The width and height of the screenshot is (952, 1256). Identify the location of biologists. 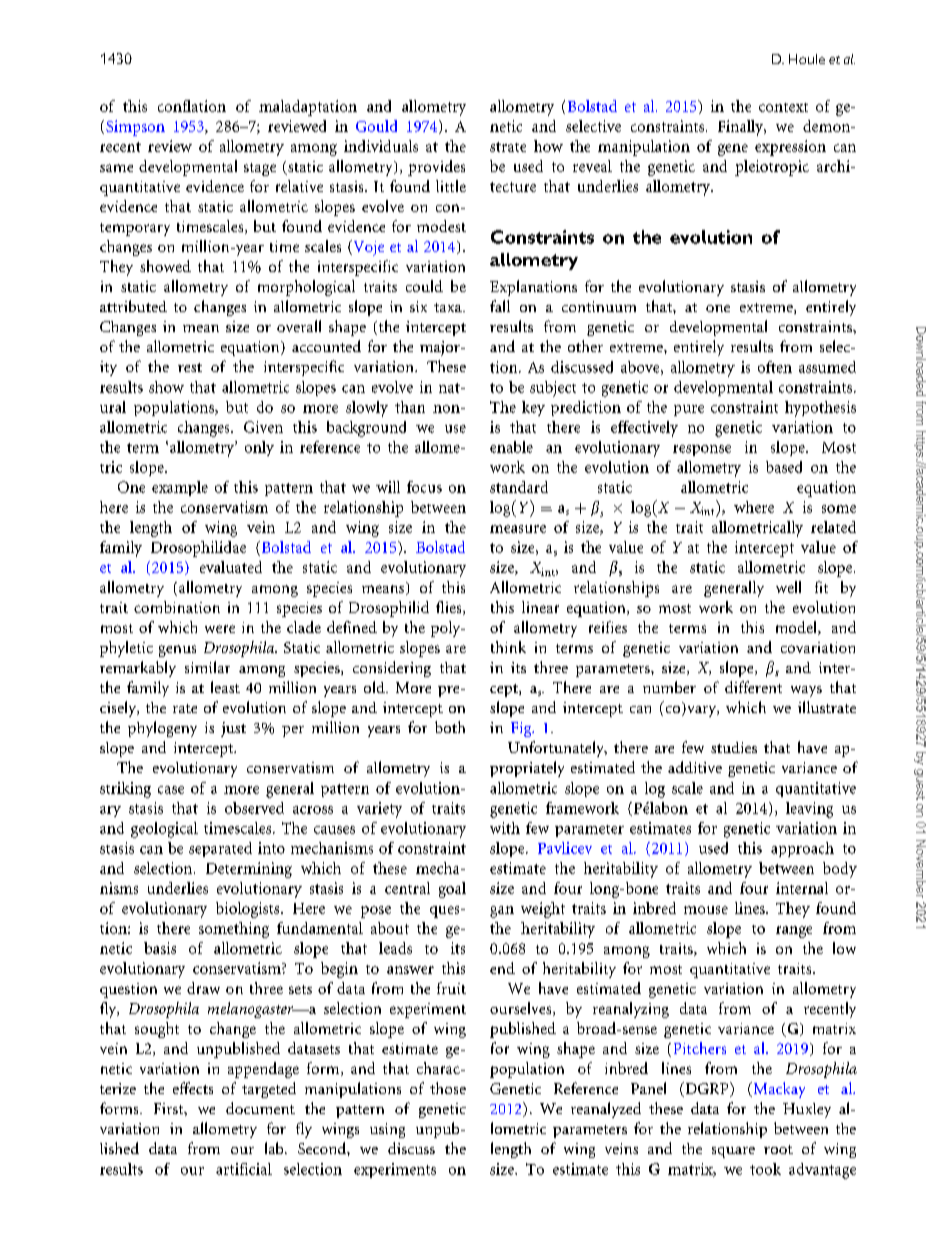
(249, 910).
